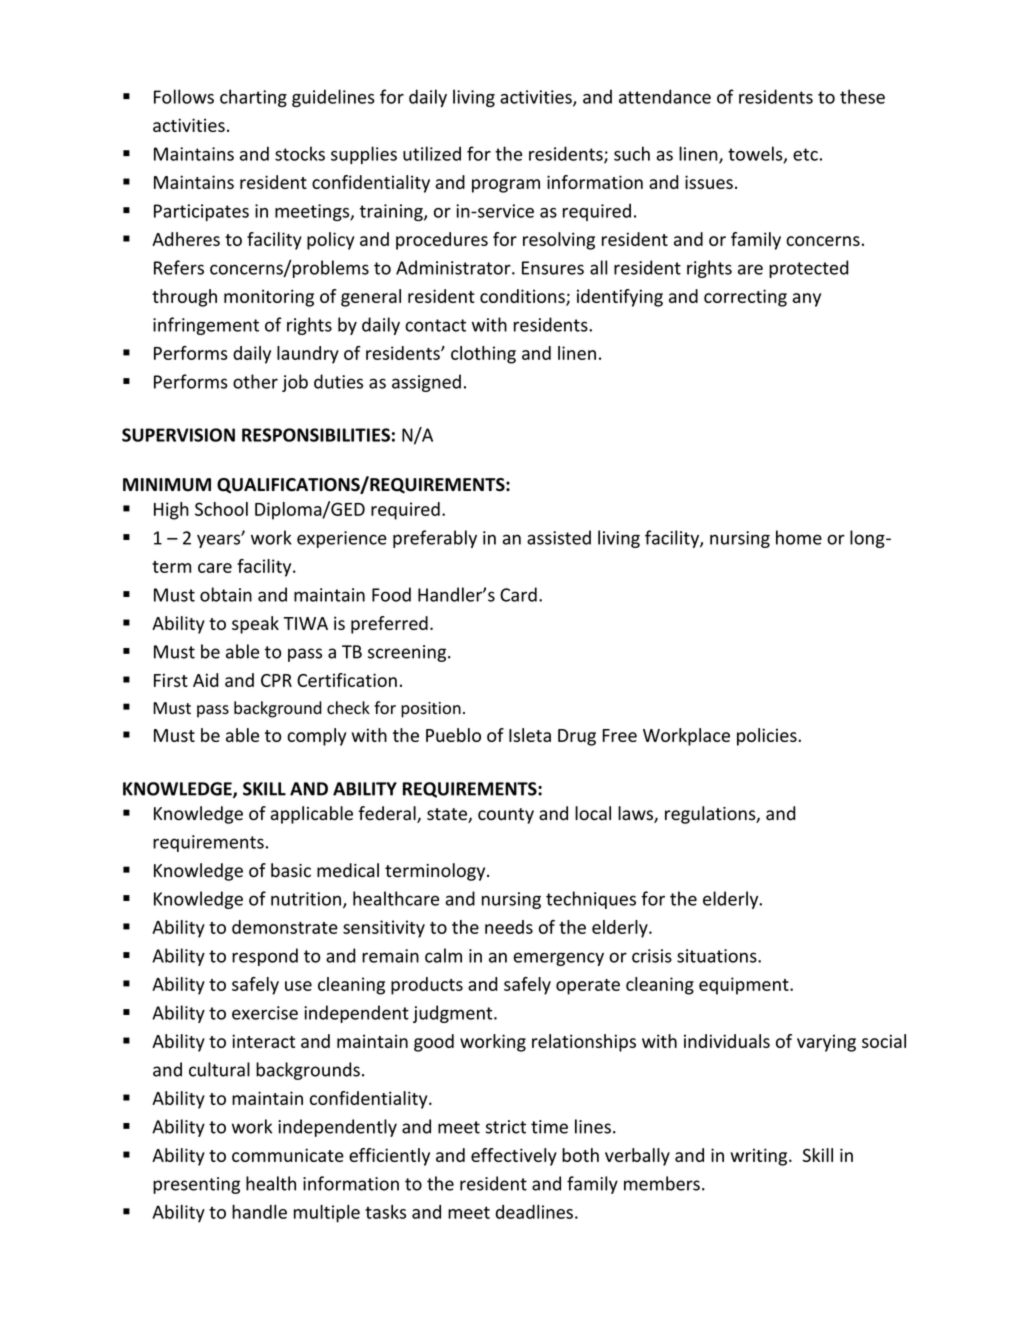 The width and height of the image is (1035, 1339). Describe the element at coordinates (768, 737) in the image. I see `policies` at that location.
